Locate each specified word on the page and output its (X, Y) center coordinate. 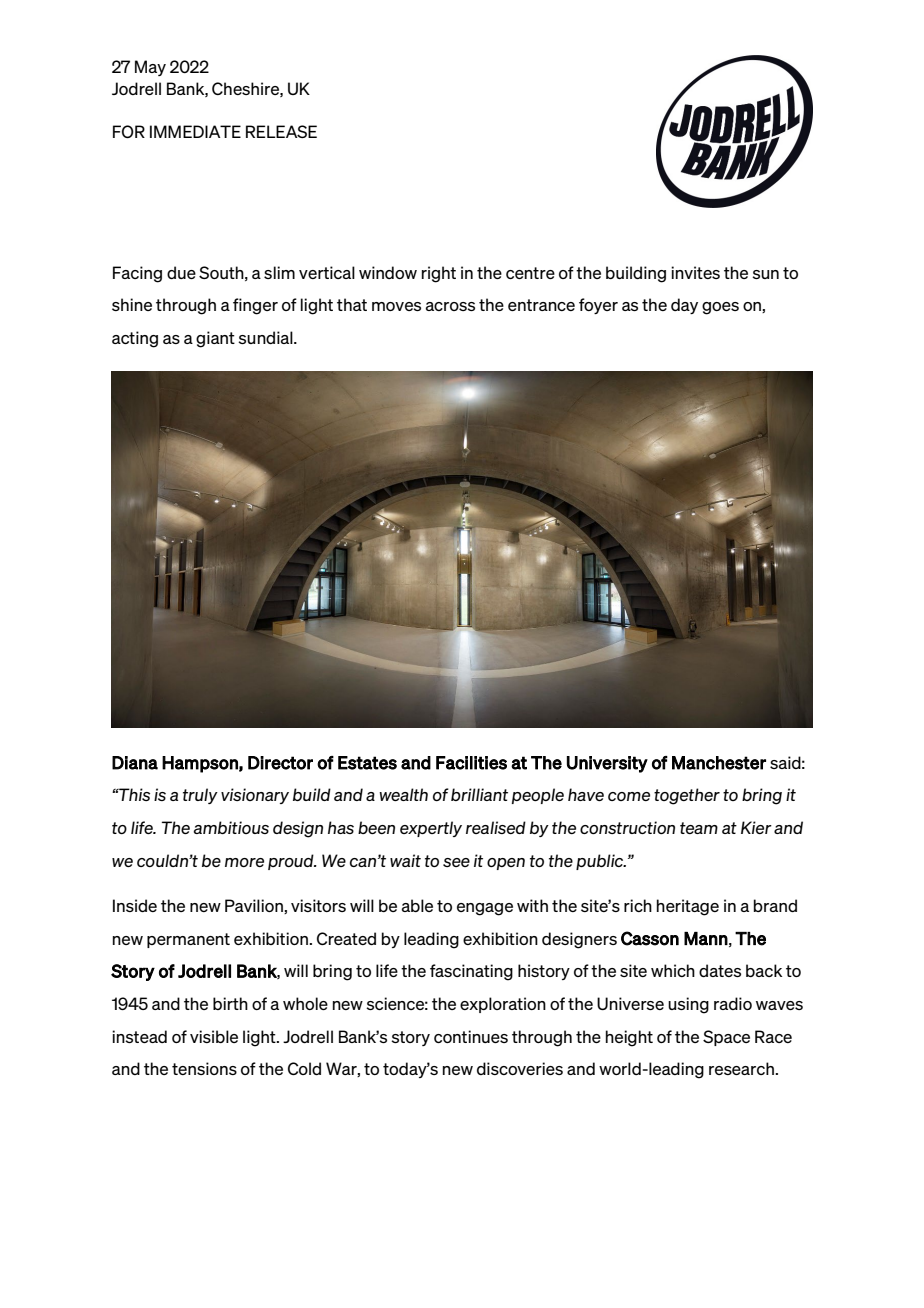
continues (471, 1036)
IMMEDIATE (195, 131)
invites (695, 272)
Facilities (471, 763)
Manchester (719, 763)
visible (214, 1036)
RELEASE (281, 131)
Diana (135, 763)
